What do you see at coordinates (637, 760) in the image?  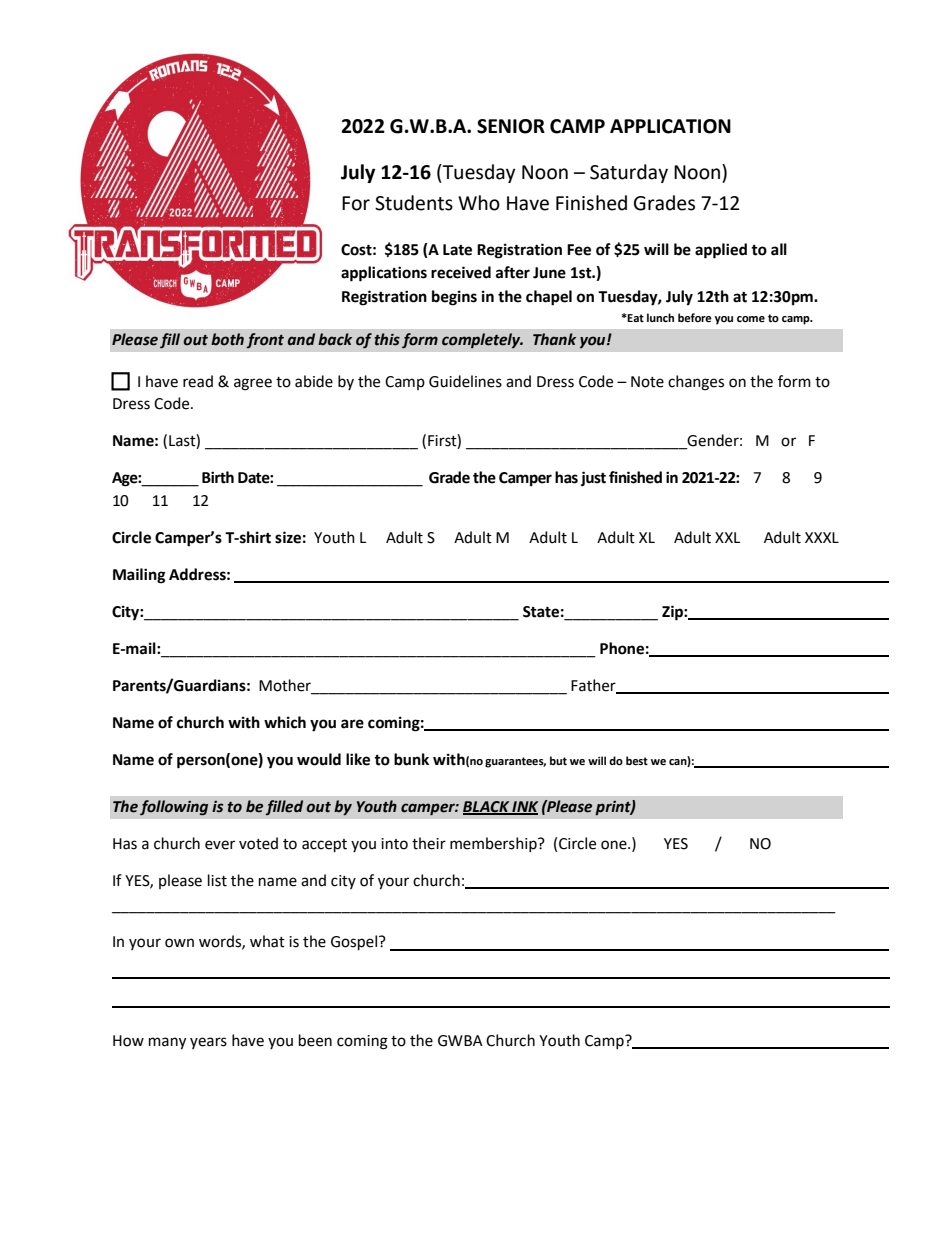 I see `best` at bounding box center [637, 760].
